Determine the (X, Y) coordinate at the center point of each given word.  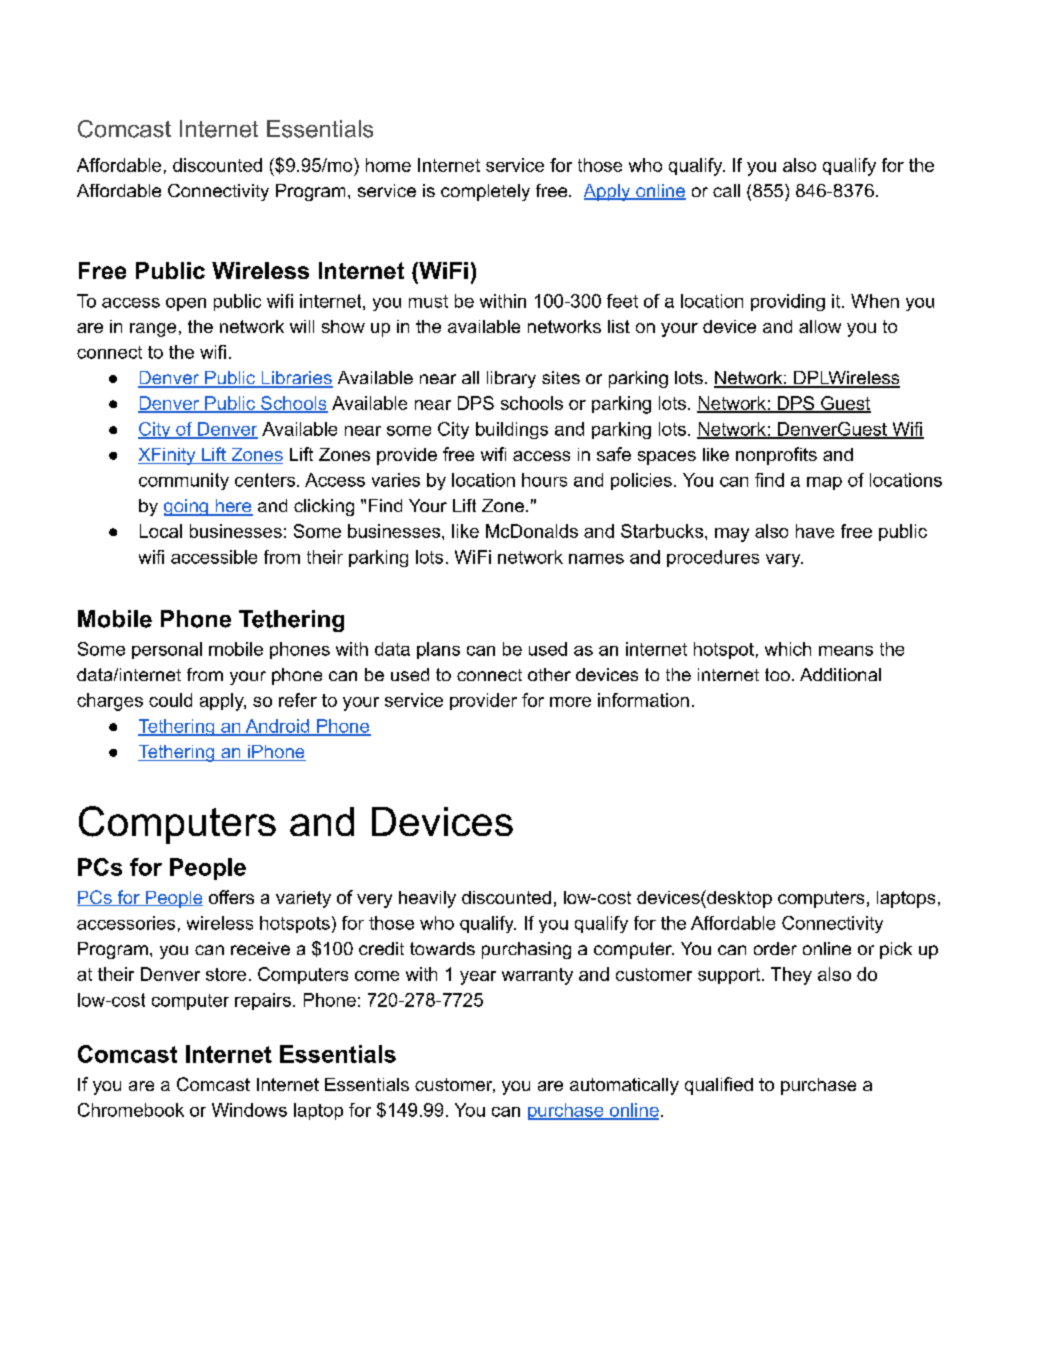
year (478, 978)
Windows (249, 1110)
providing (788, 302)
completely (485, 192)
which (788, 649)
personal (167, 650)
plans (438, 650)
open (186, 304)
